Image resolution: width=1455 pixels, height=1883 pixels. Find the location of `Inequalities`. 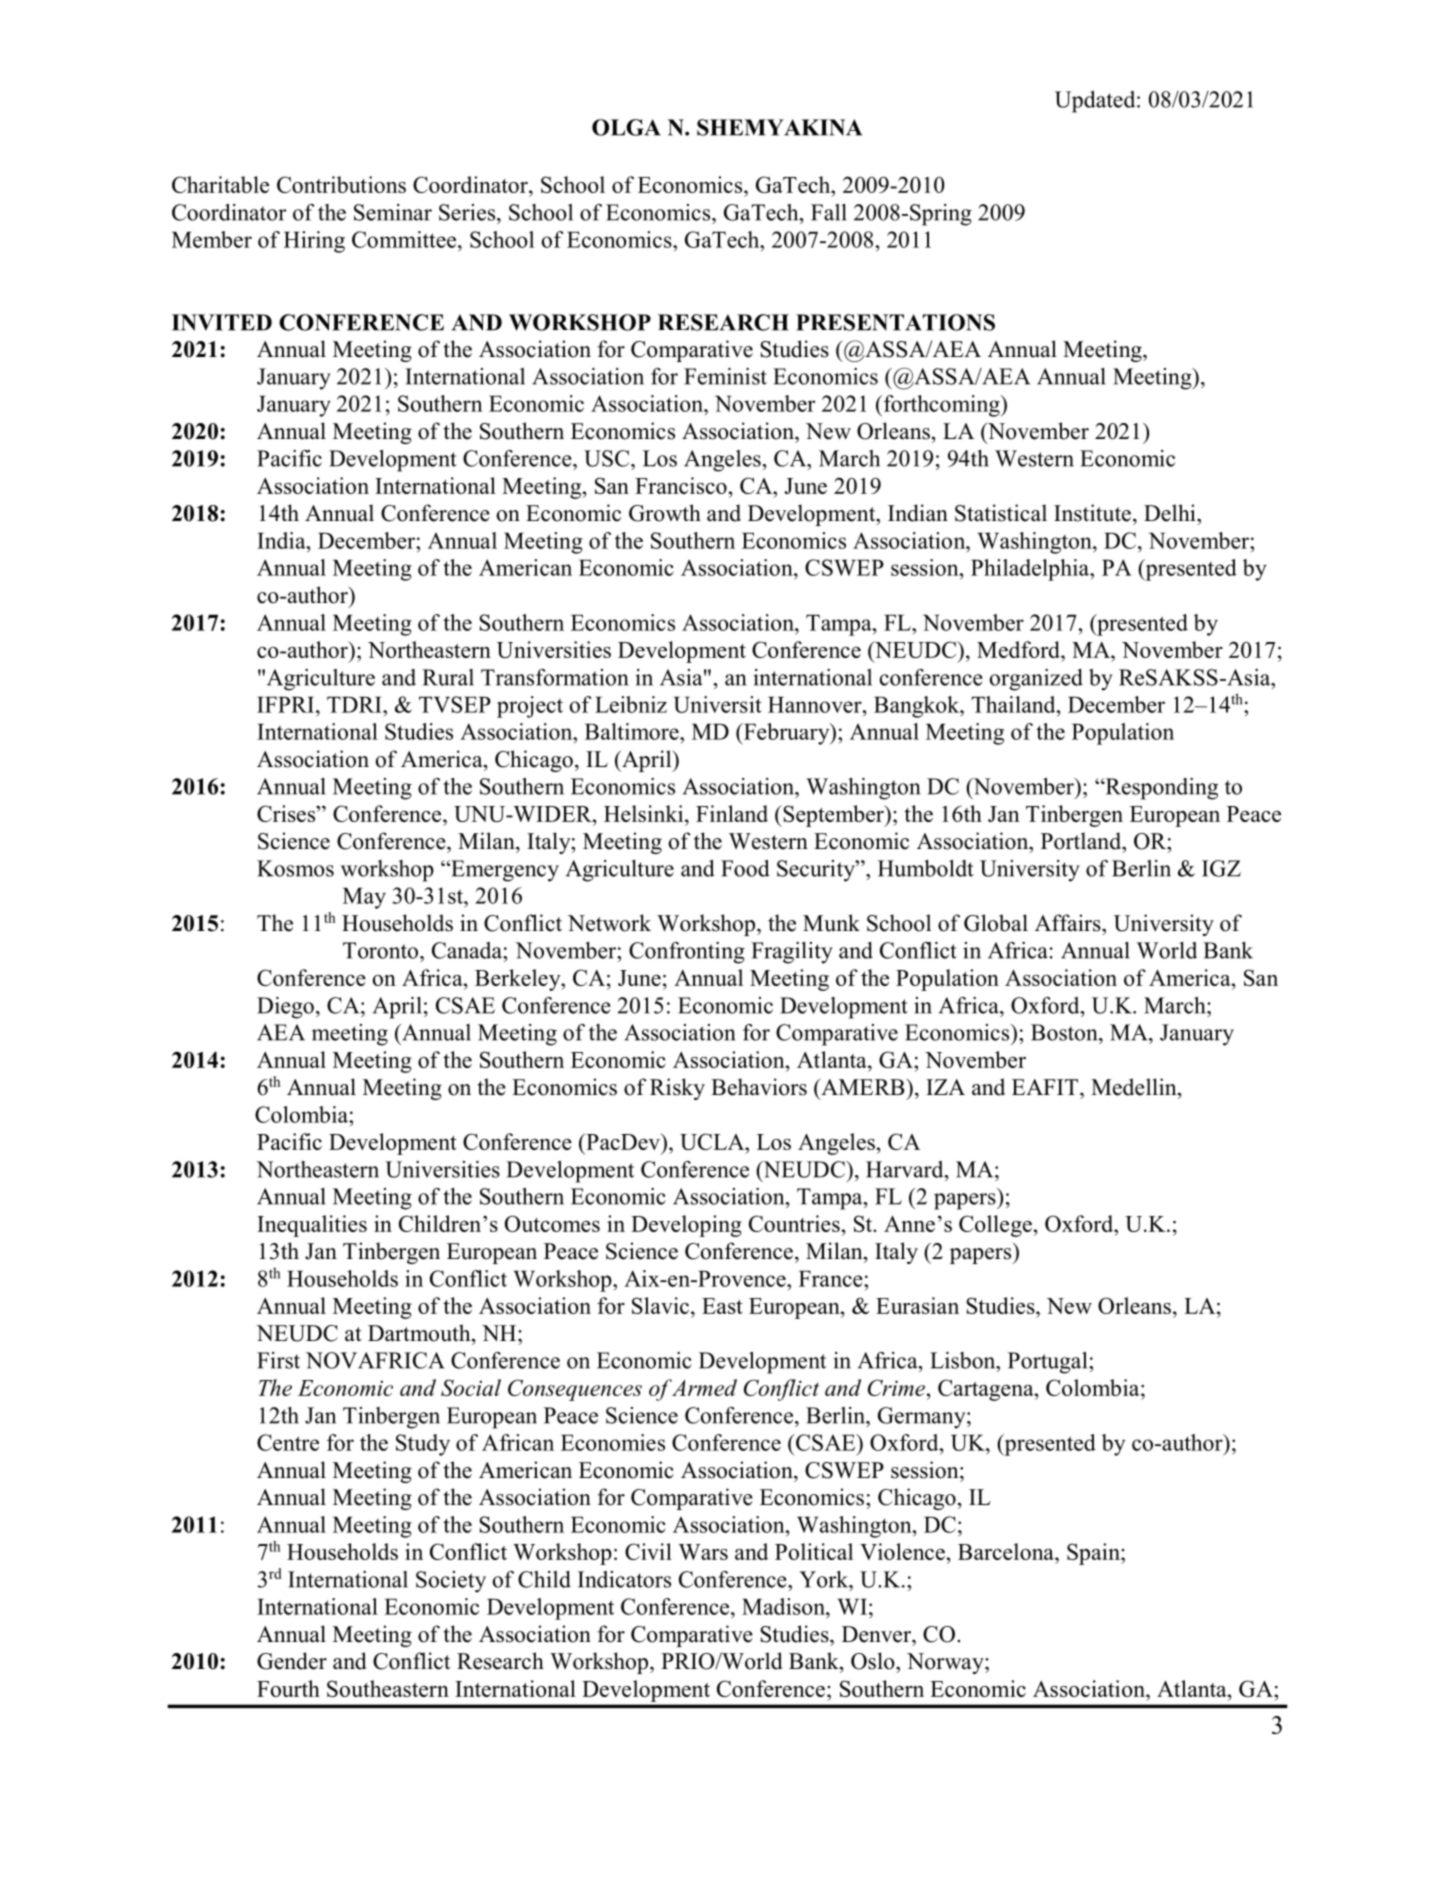

Inequalities is located at coordinates (312, 1226).
